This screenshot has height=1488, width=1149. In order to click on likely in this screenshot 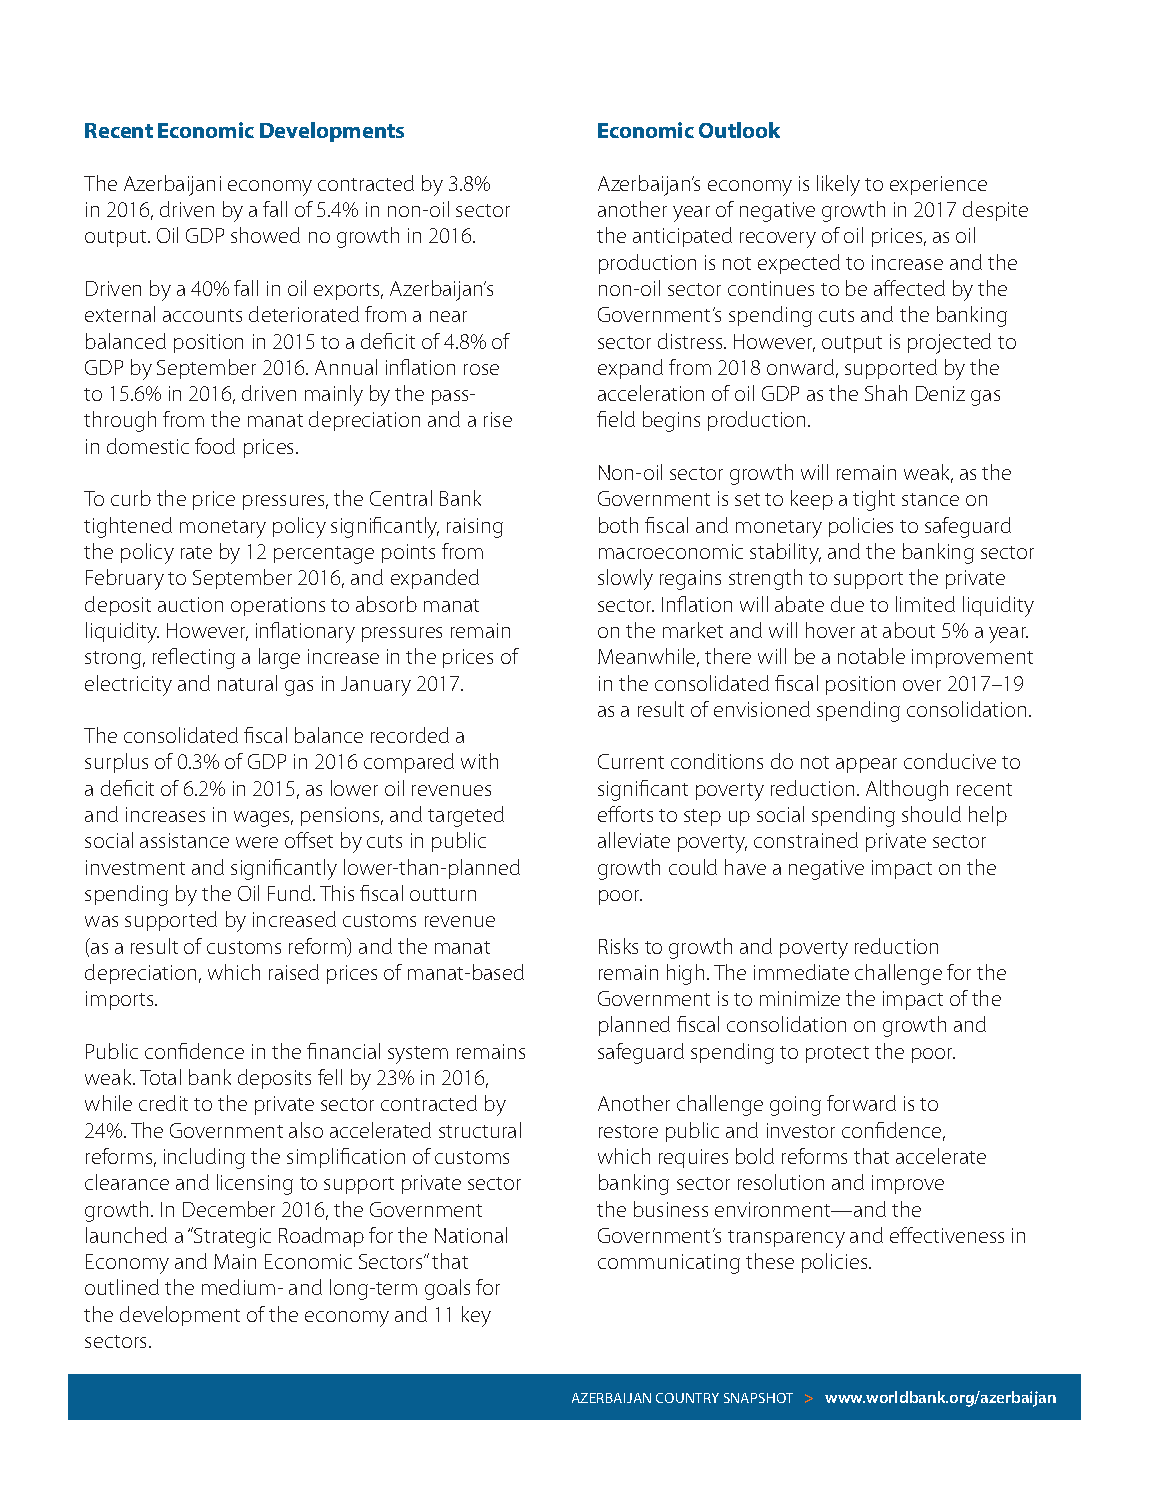, I will do `click(838, 185)`.
